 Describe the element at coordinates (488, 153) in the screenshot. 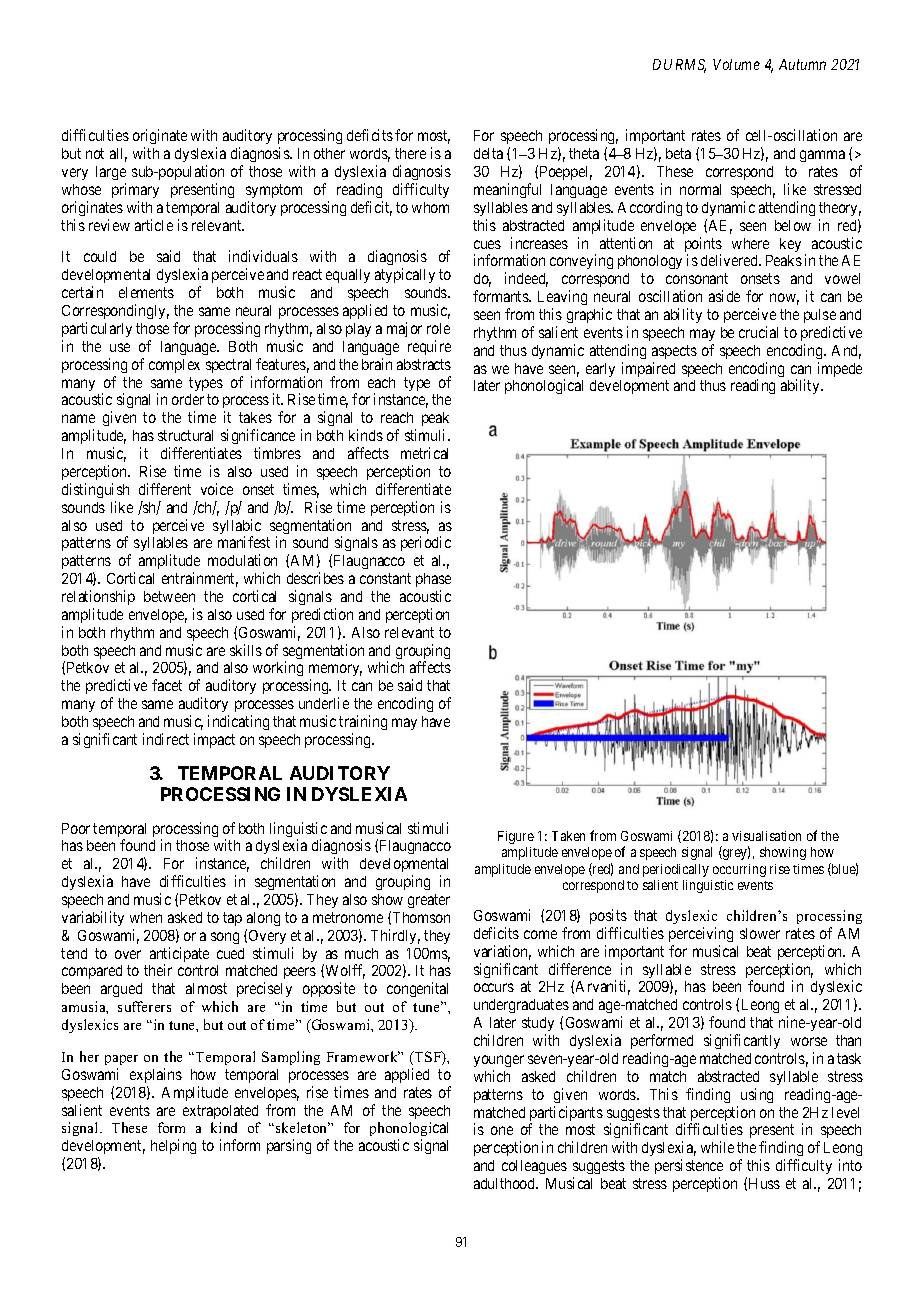

I see `delta` at that location.
